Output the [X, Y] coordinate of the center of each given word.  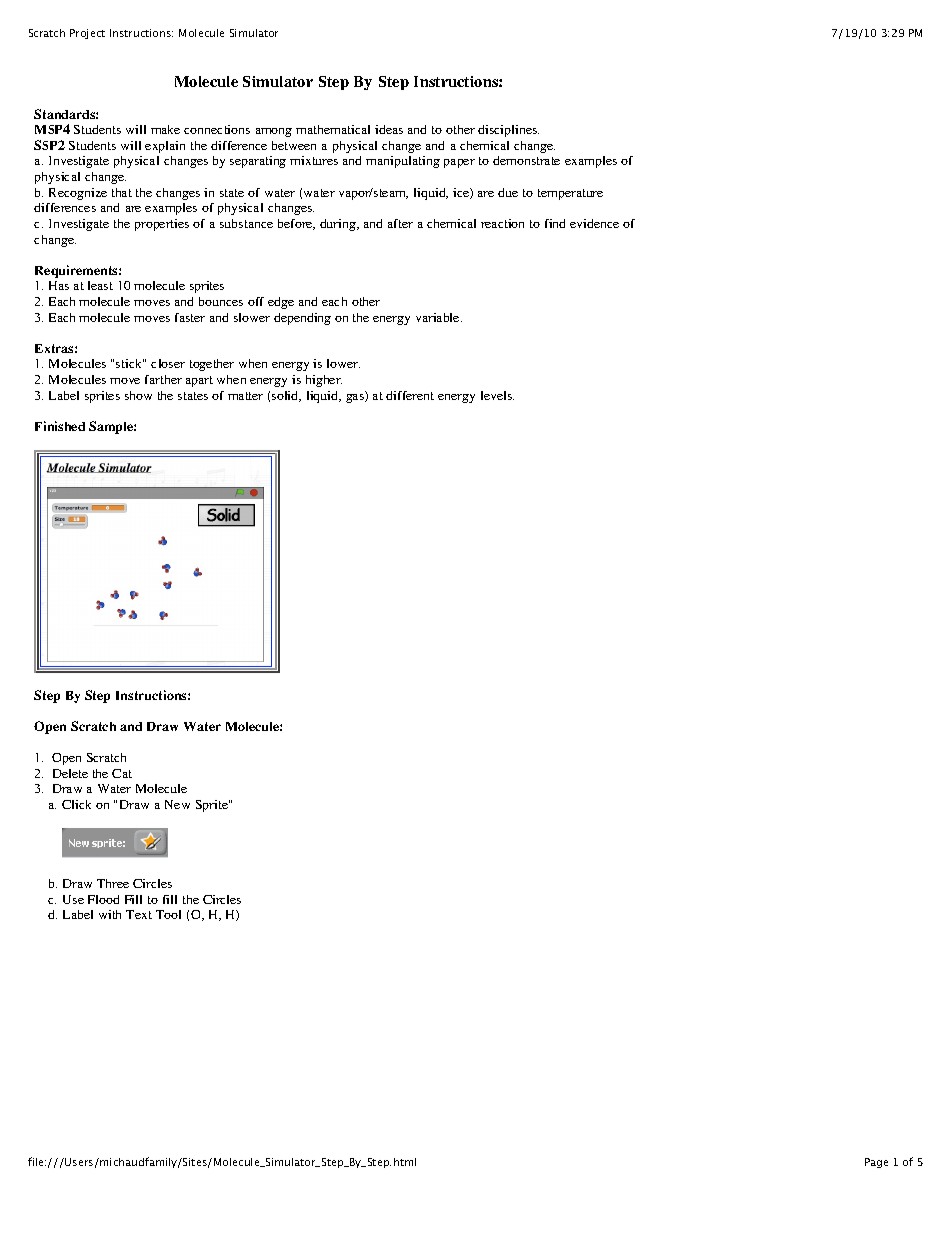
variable [439, 317]
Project [87, 34]
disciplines [508, 131]
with [110, 914]
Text [139, 914]
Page [876, 1163]
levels [497, 395]
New [177, 804]
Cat [122, 773]
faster [190, 317]
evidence [594, 223]
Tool [168, 914]
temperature [570, 194]
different [410, 395]
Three [113, 883]
